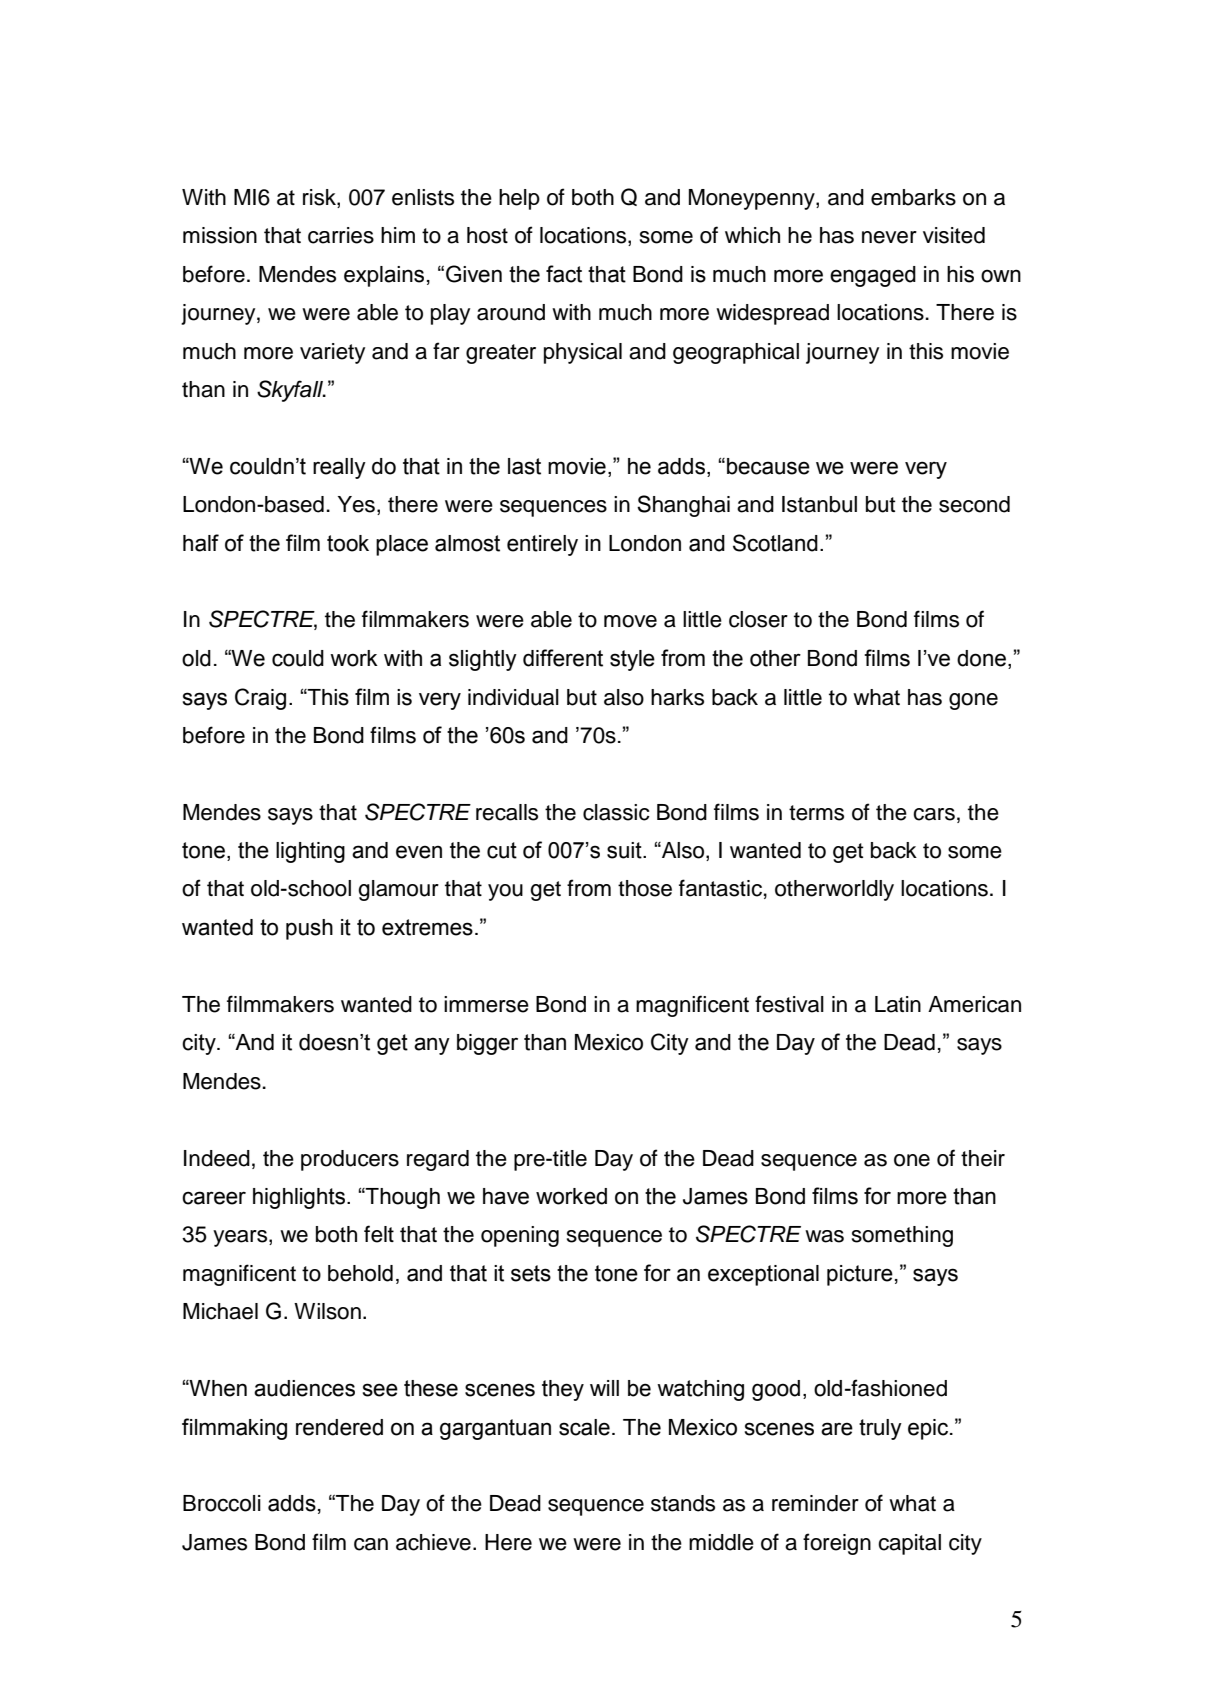  Describe the element at coordinates (310, 852) in the page. I see `lighting` at that location.
